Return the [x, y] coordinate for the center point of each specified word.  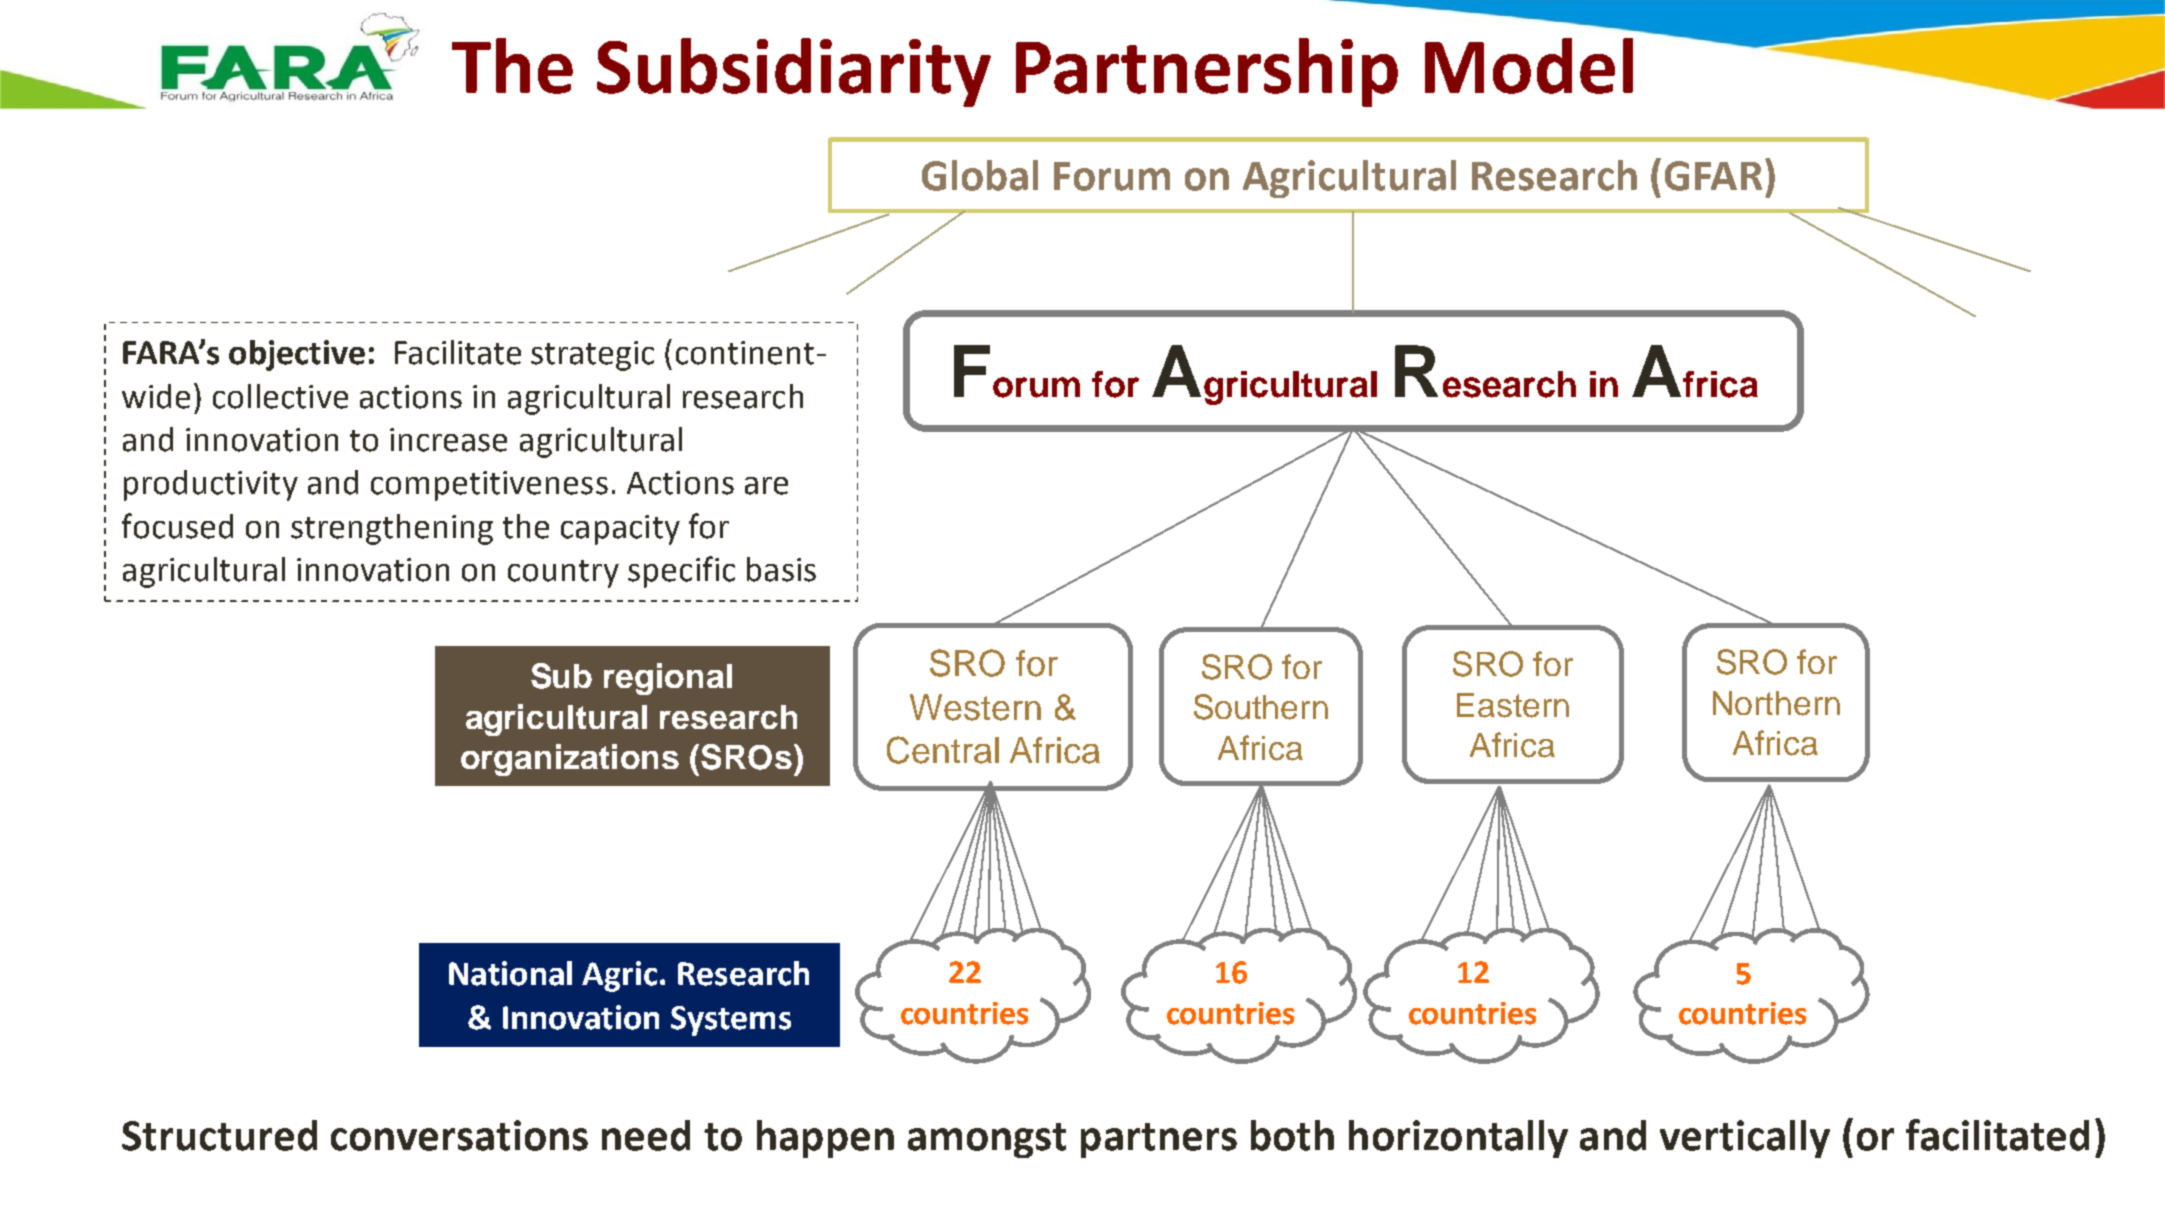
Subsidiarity [794, 72]
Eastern [1513, 705]
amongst [987, 1140]
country [563, 574]
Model [1529, 66]
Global [980, 175]
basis [781, 569]
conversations [459, 1135]
